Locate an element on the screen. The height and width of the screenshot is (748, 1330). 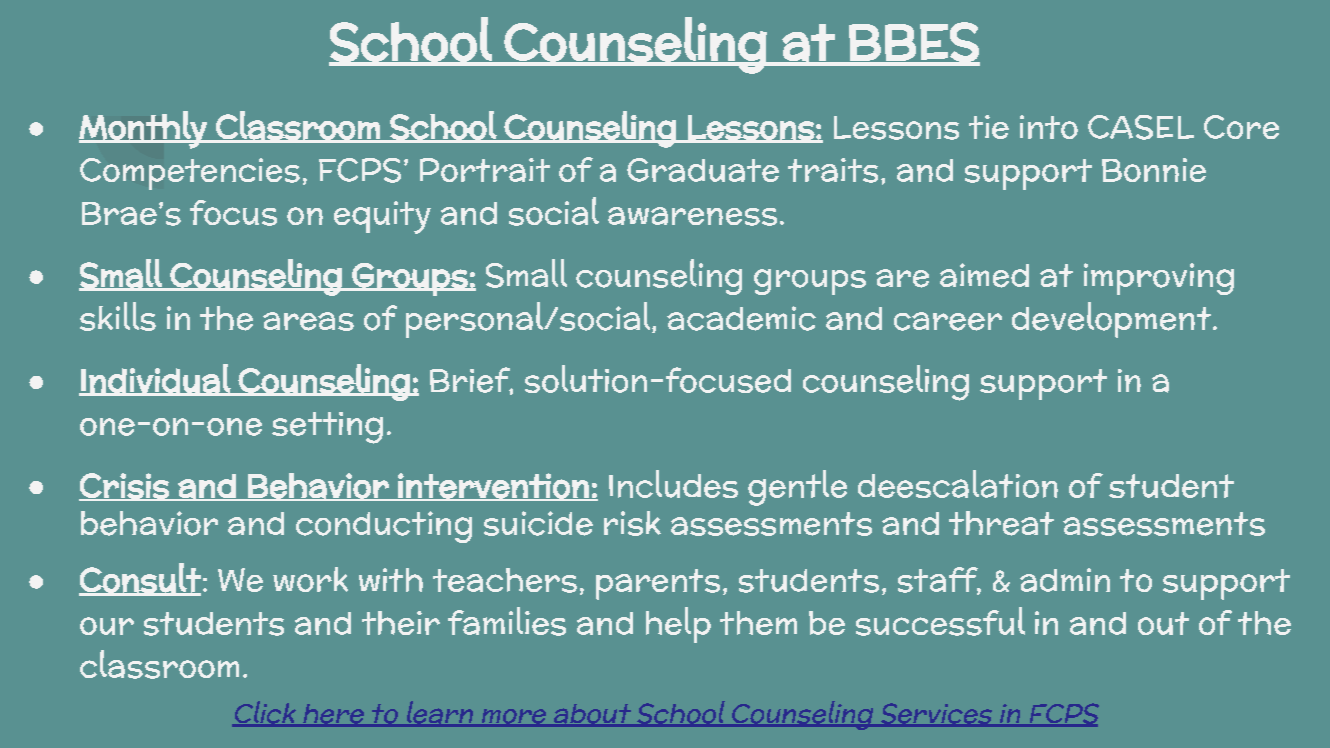
into is located at coordinates (1049, 127).
